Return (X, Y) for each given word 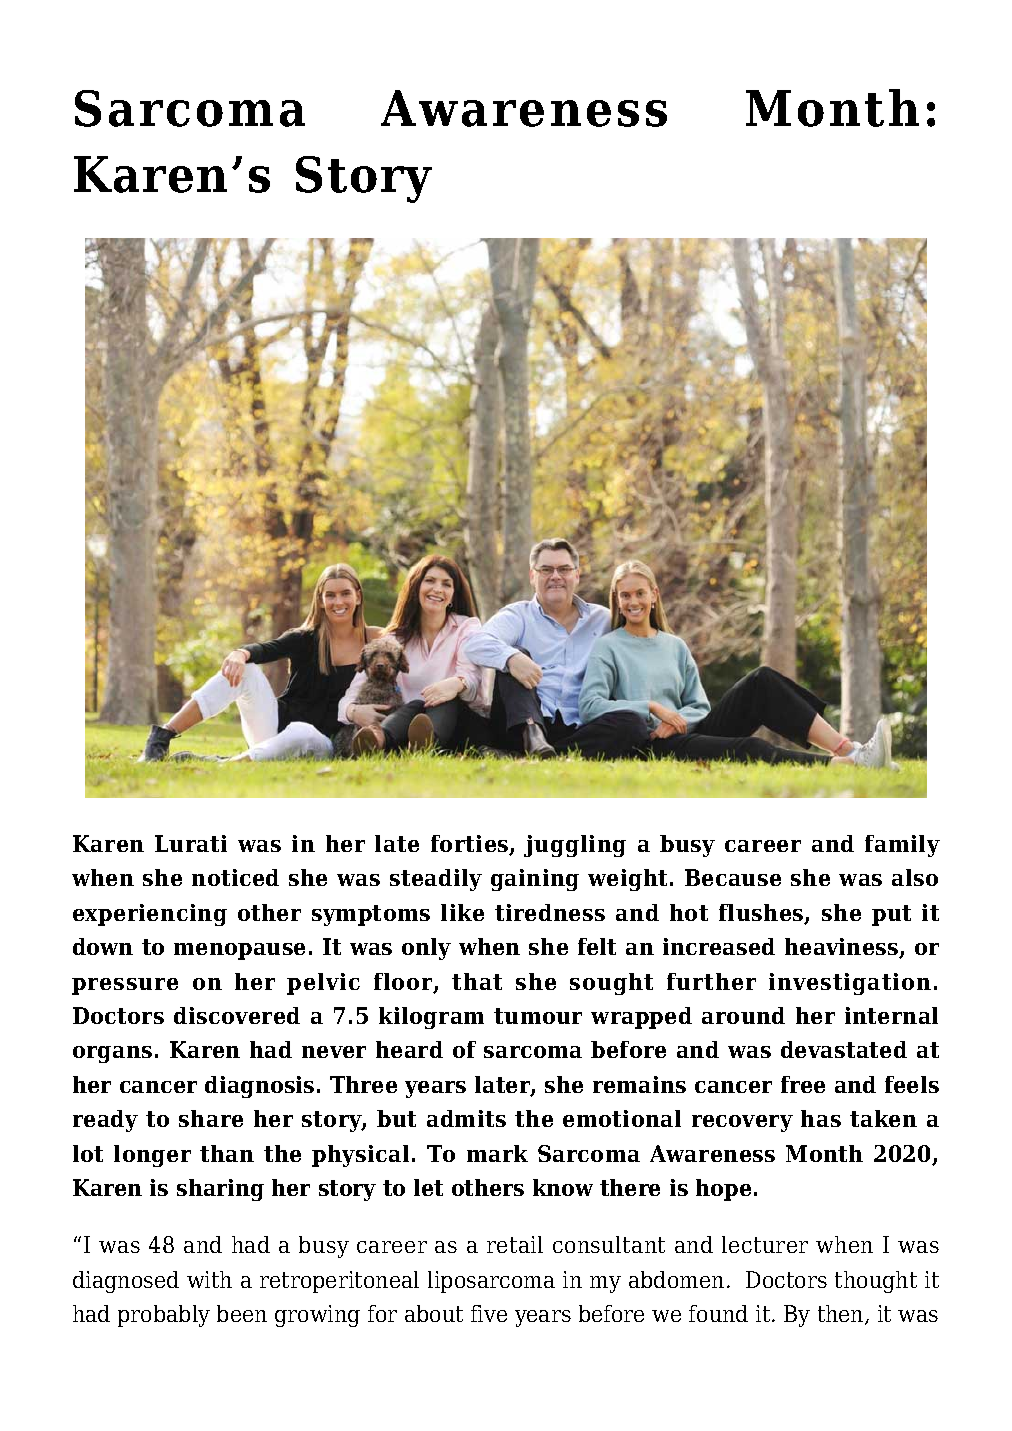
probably (164, 1316)
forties (471, 845)
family (902, 846)
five (489, 1313)
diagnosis (259, 1087)
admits (466, 1118)
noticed (235, 877)
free (803, 1084)
